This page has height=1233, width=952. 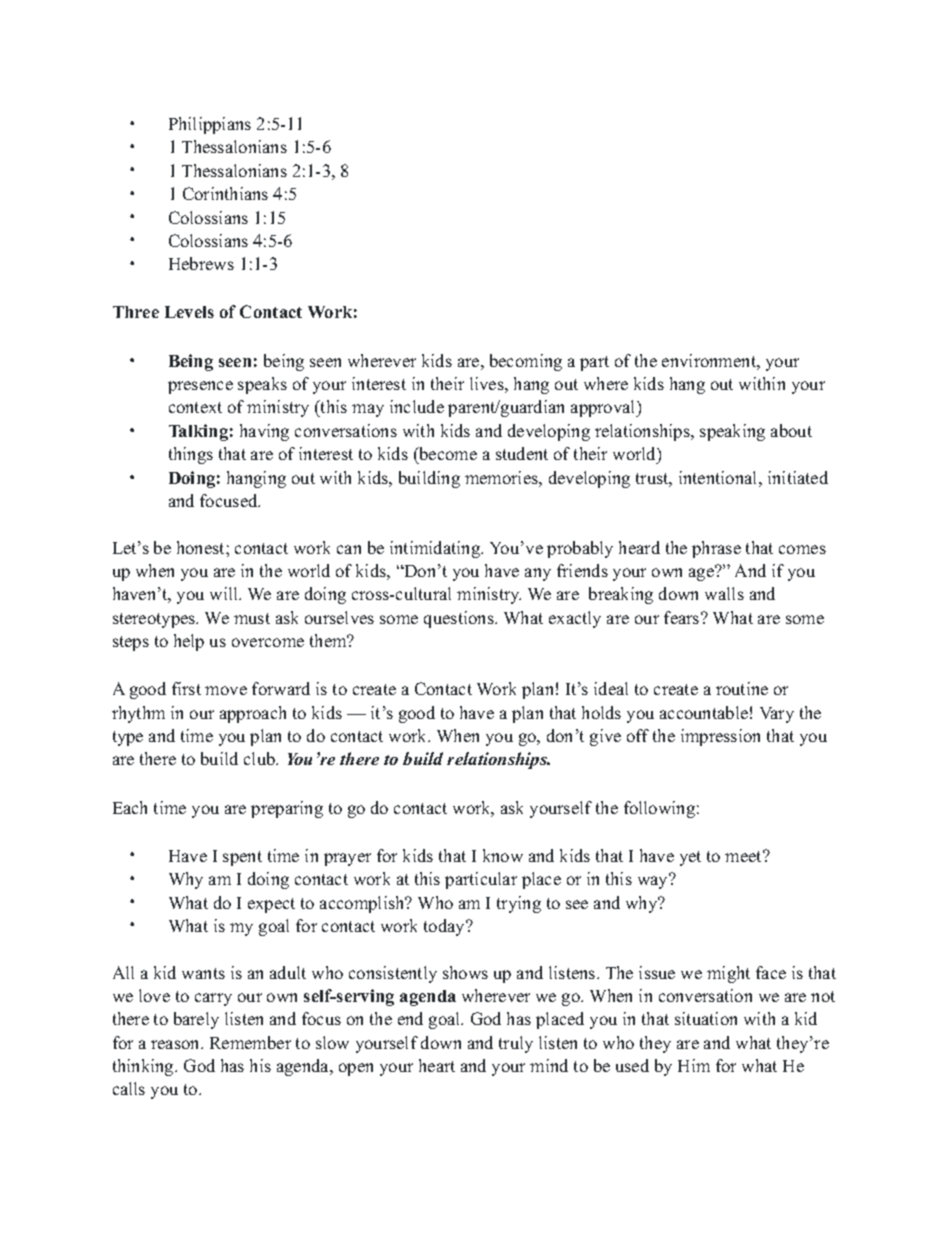 I want to click on becoming, so click(x=526, y=362).
